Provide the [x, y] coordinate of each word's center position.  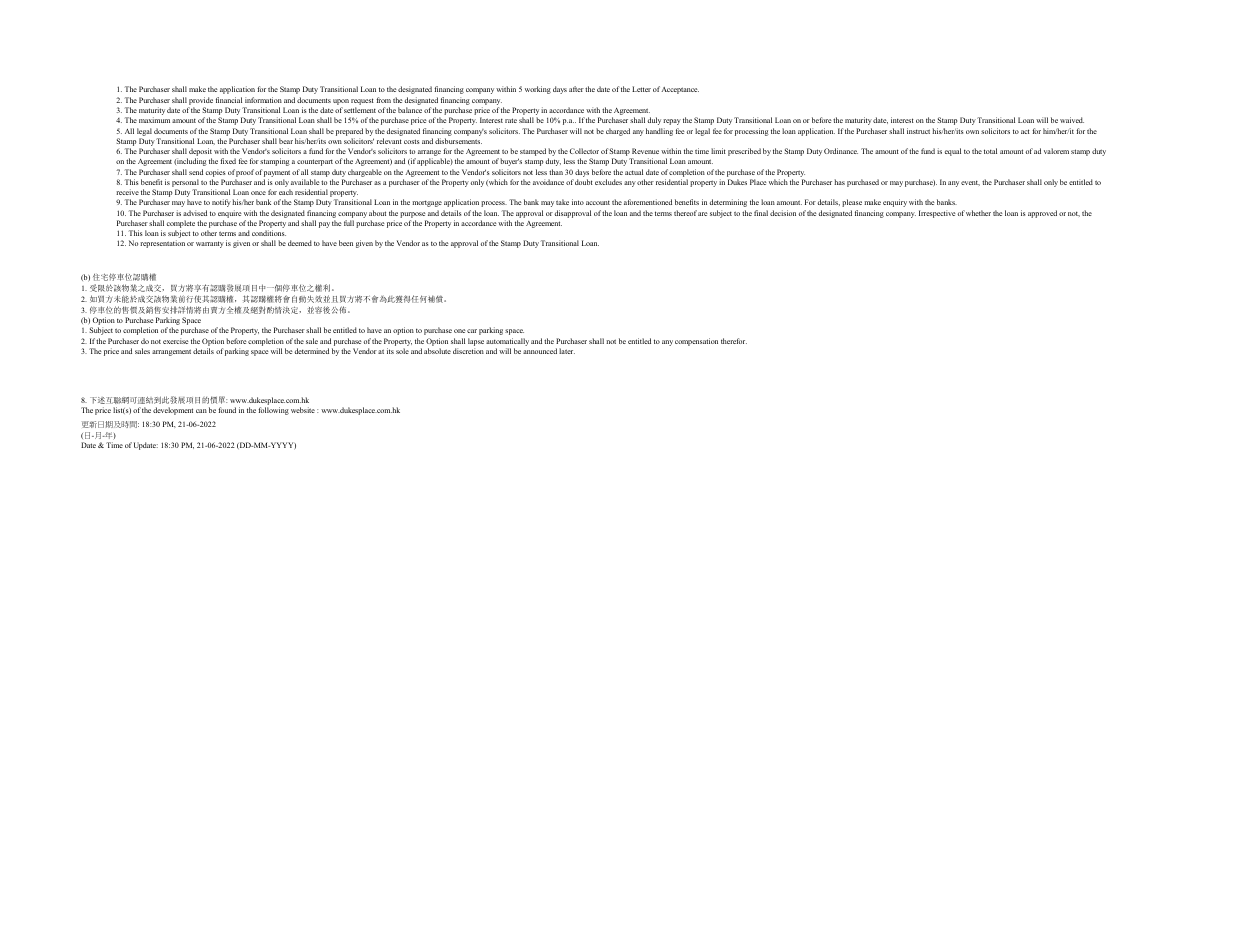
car [472, 331]
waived [1072, 120]
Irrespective [937, 214]
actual [634, 172]
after [576, 89]
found [227, 410]
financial [229, 100]
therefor [734, 341]
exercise [176, 341]
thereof [685, 213]
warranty [210, 244]
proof [245, 173]
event [970, 183]
